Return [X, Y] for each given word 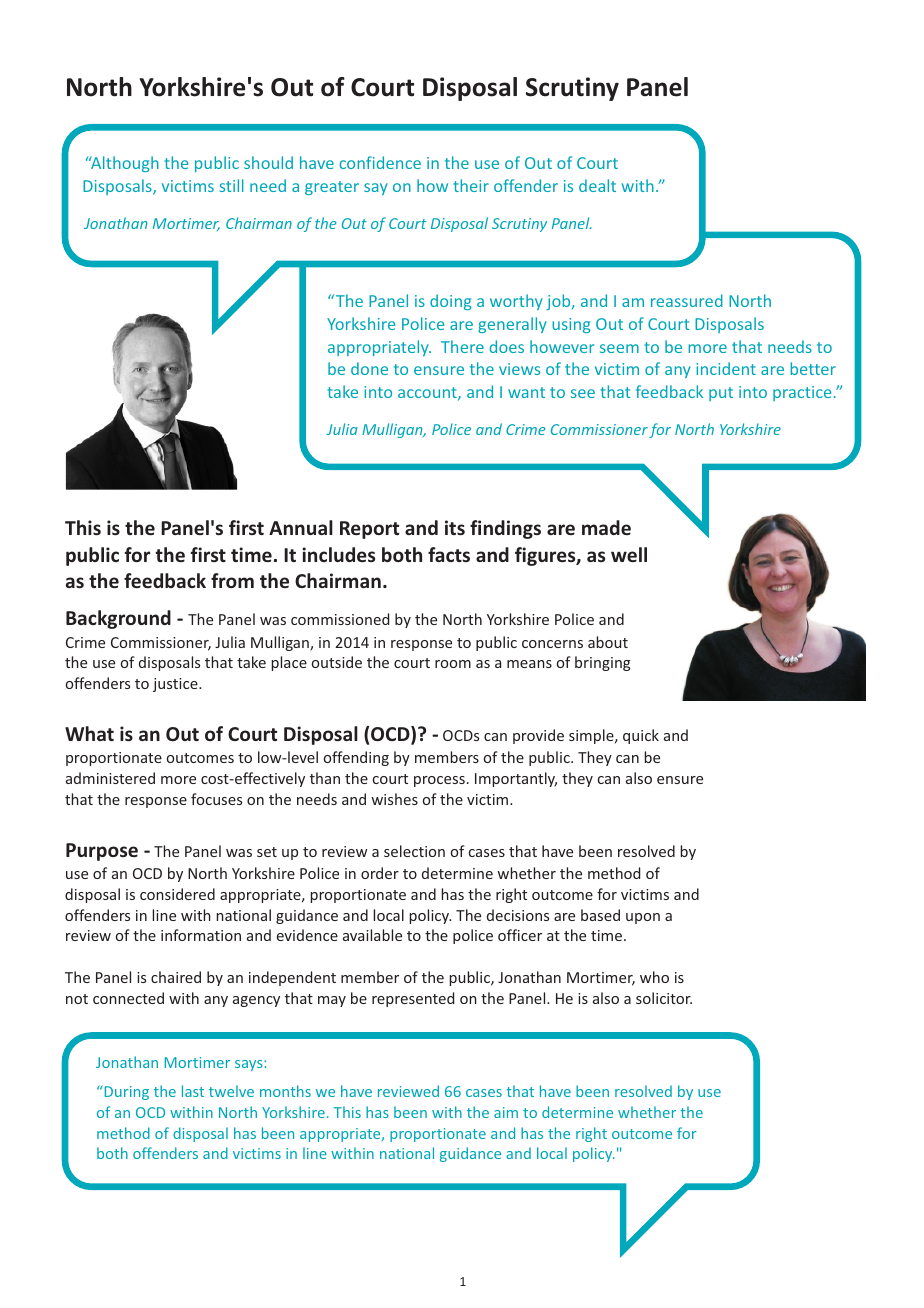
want [526, 392]
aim [506, 1112]
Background [118, 619]
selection [414, 851]
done [369, 368]
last [193, 1091]
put [721, 394]
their [471, 185]
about [608, 642]
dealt [597, 185]
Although [124, 164]
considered [177, 894]
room [453, 664]
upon [643, 918]
